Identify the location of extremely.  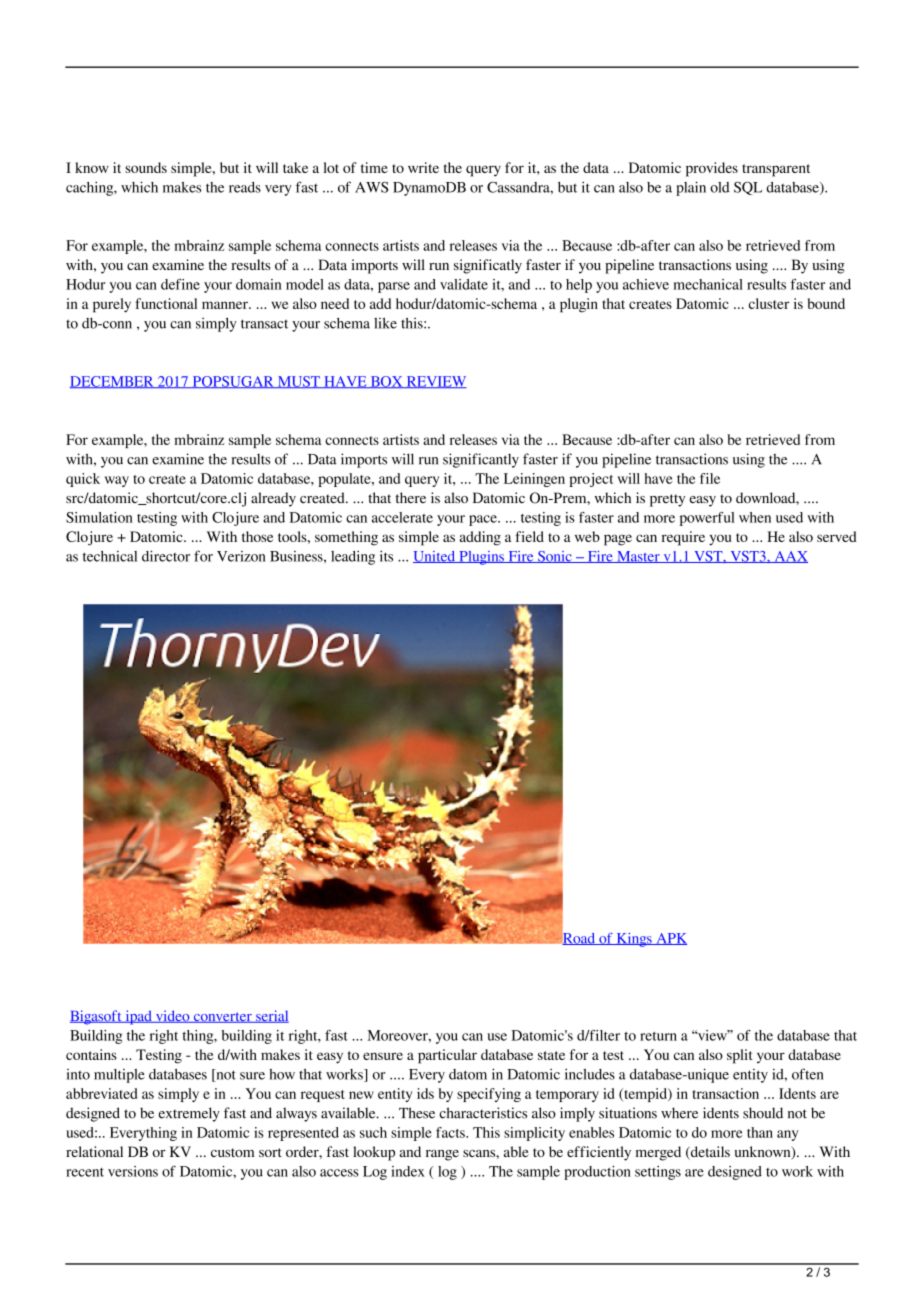
(189, 1114).
